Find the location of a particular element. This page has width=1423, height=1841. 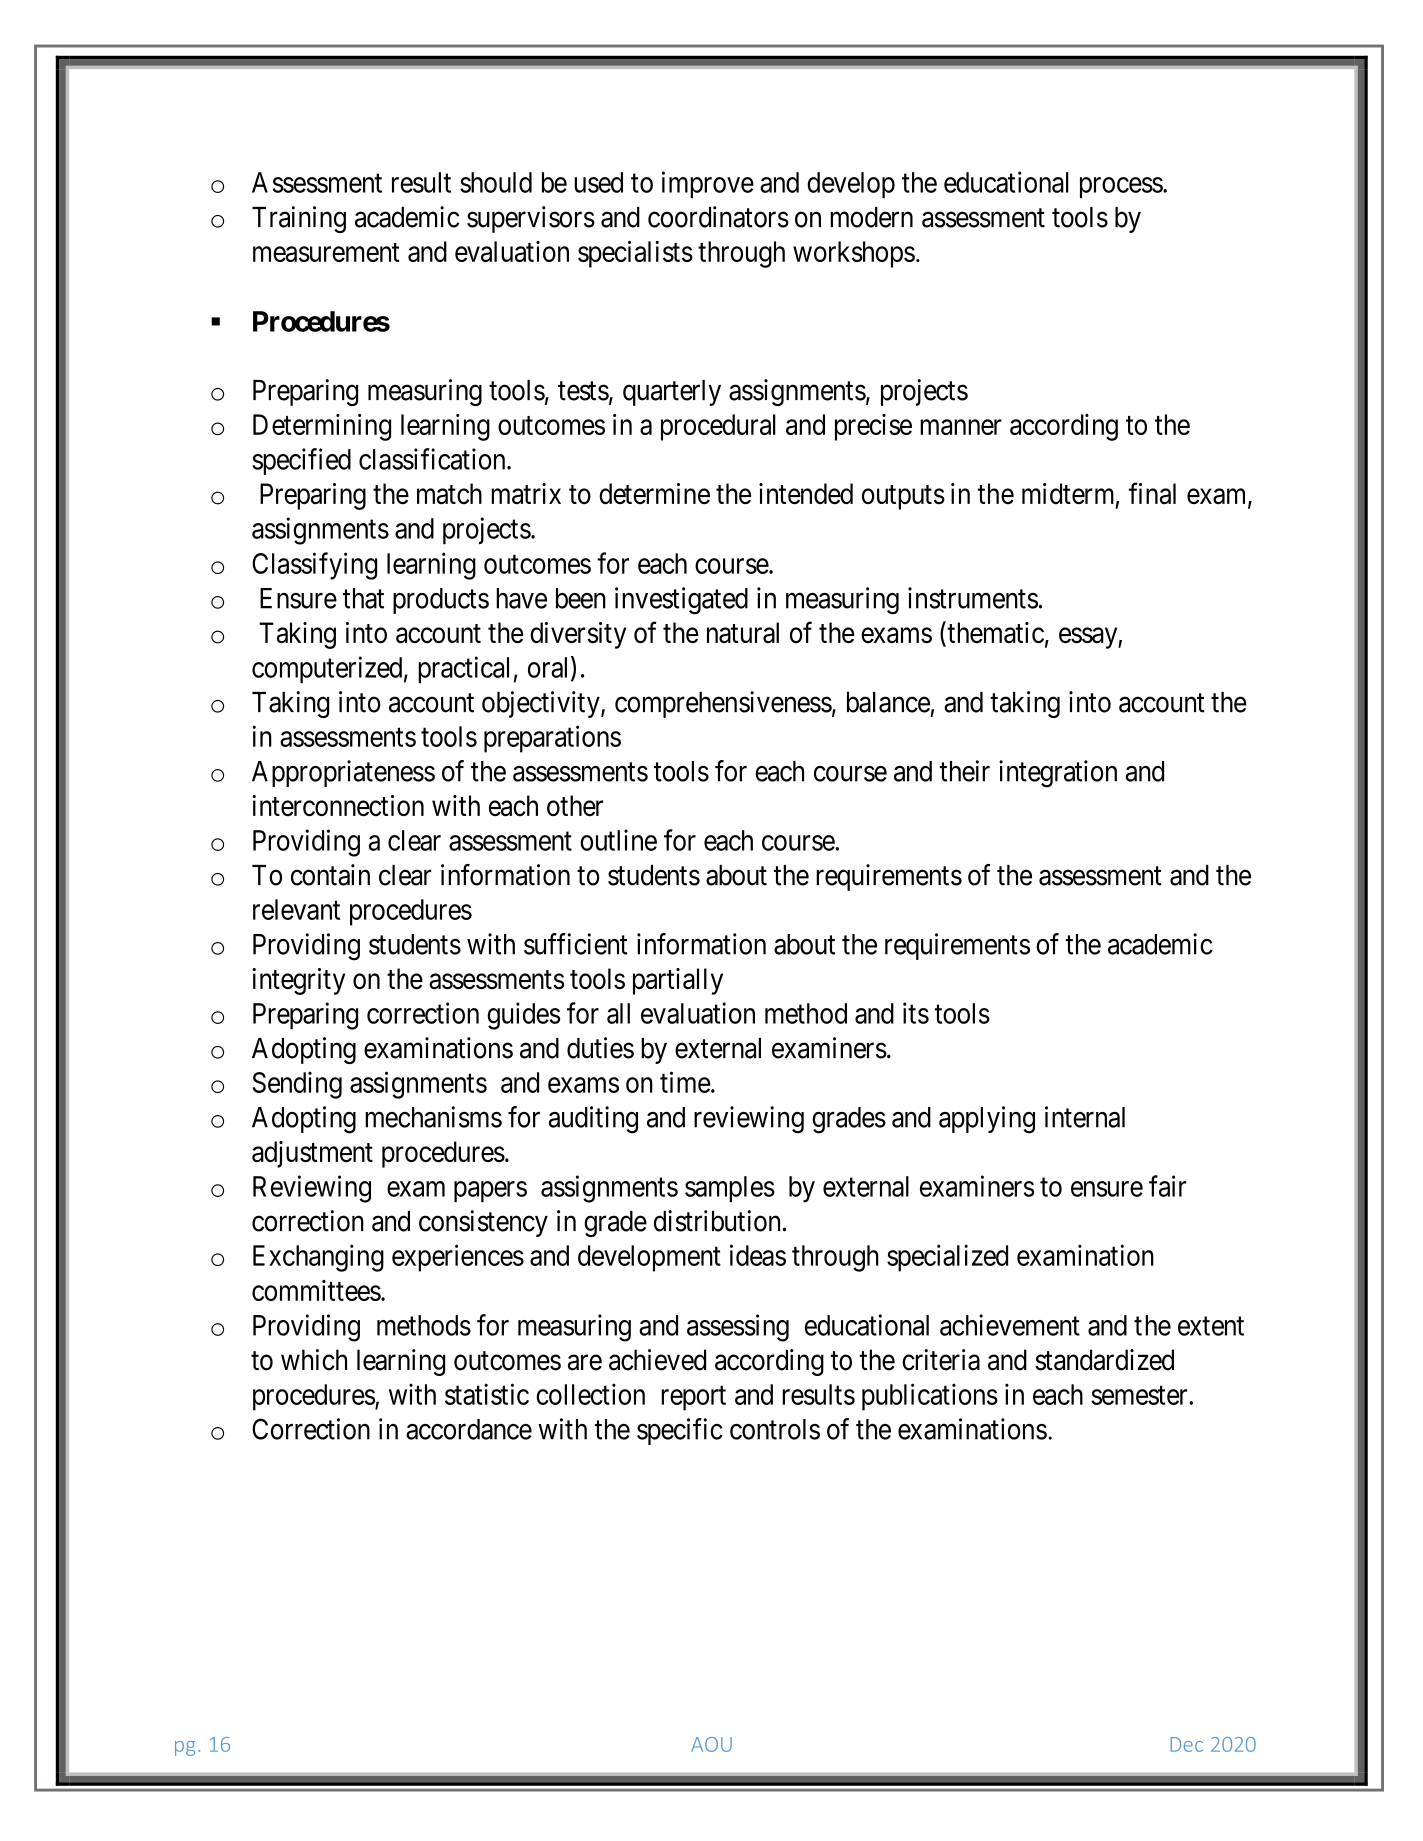

Dec is located at coordinates (1187, 1744).
